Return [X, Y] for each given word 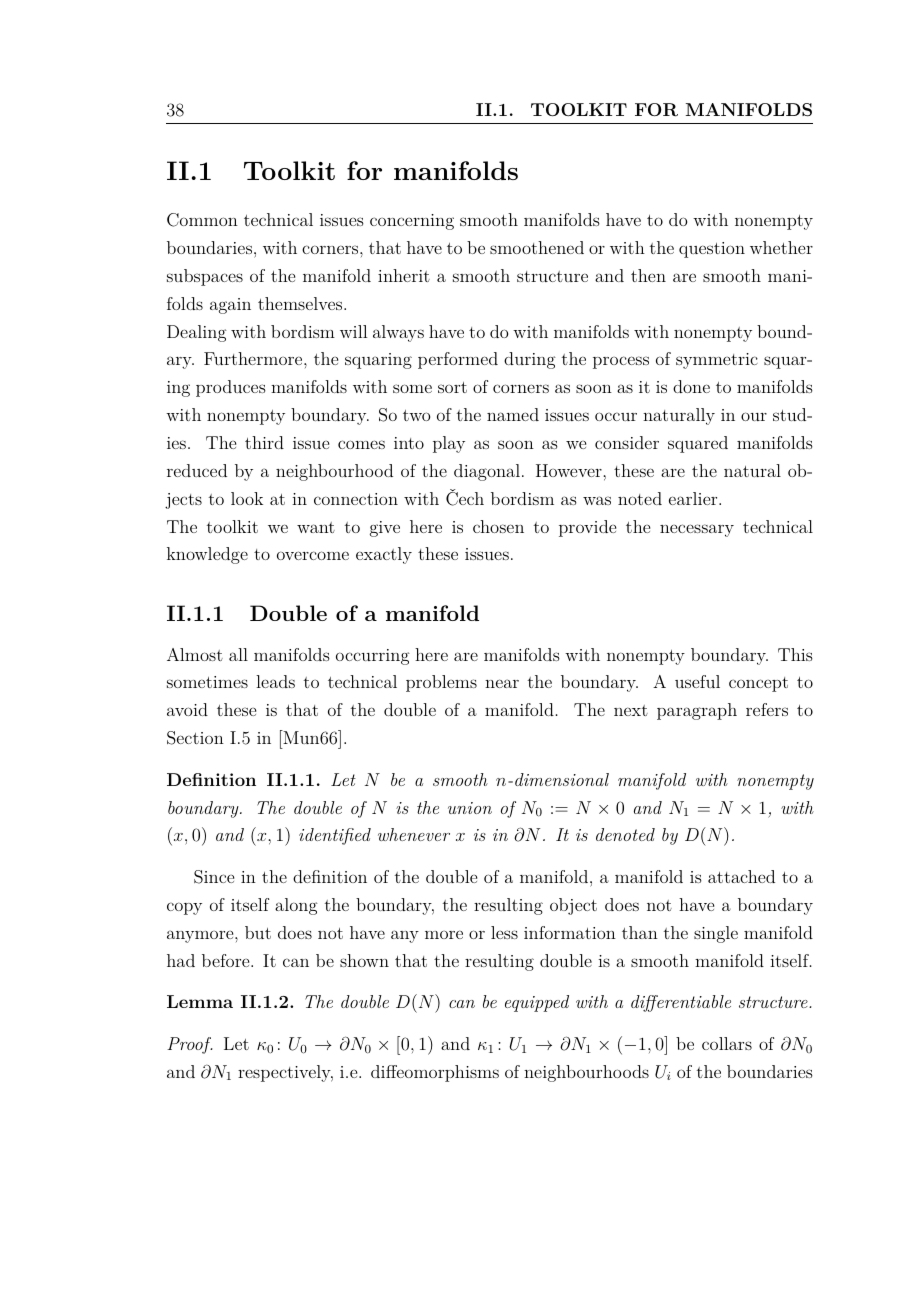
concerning [412, 222]
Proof [190, 1045]
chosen [498, 526]
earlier [694, 498]
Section [195, 738]
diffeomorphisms [435, 1073]
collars [727, 1043]
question [712, 250]
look [247, 498]
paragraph [697, 711]
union [470, 808]
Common [202, 220]
